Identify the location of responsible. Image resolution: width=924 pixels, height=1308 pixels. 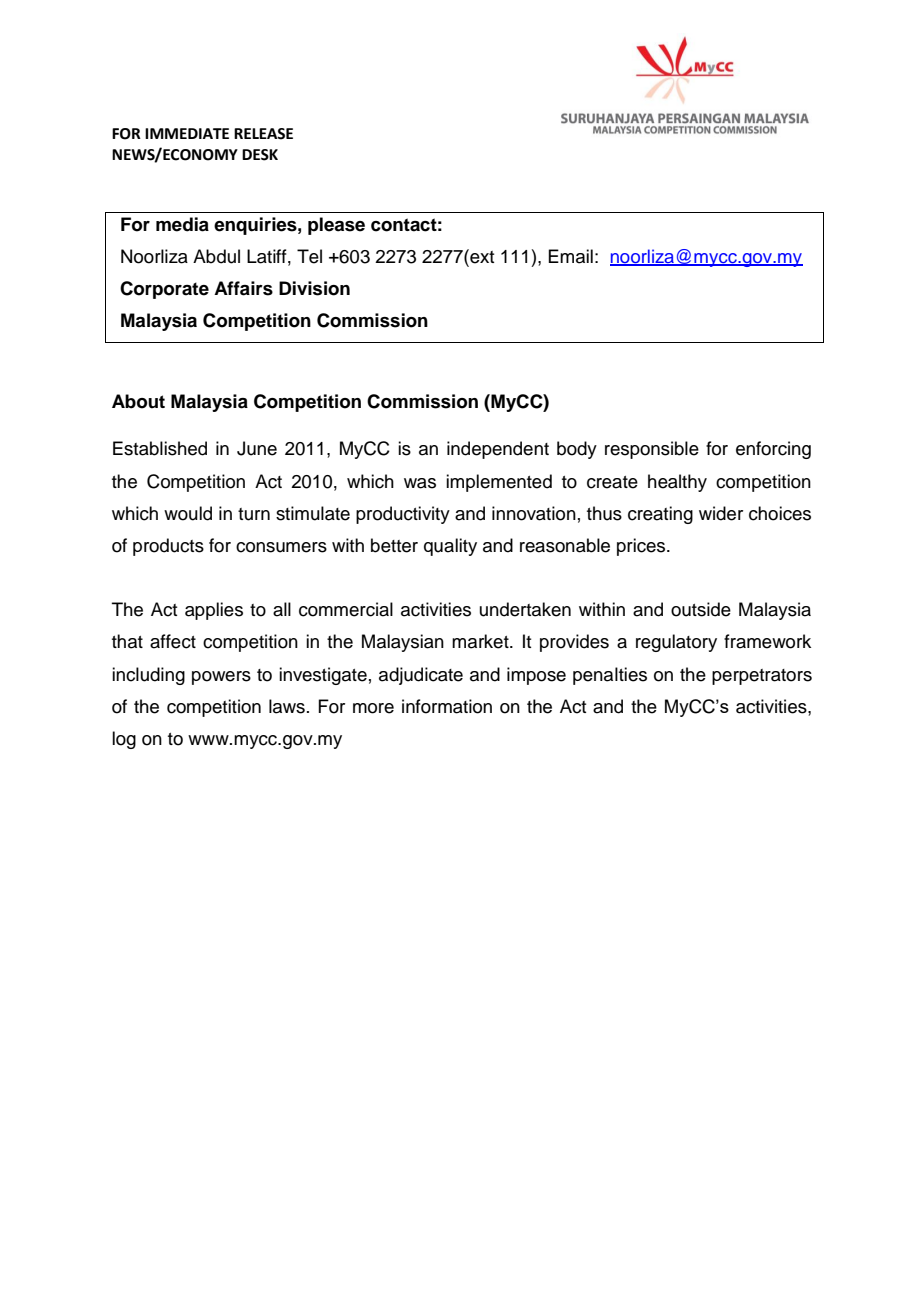
(652, 450).
